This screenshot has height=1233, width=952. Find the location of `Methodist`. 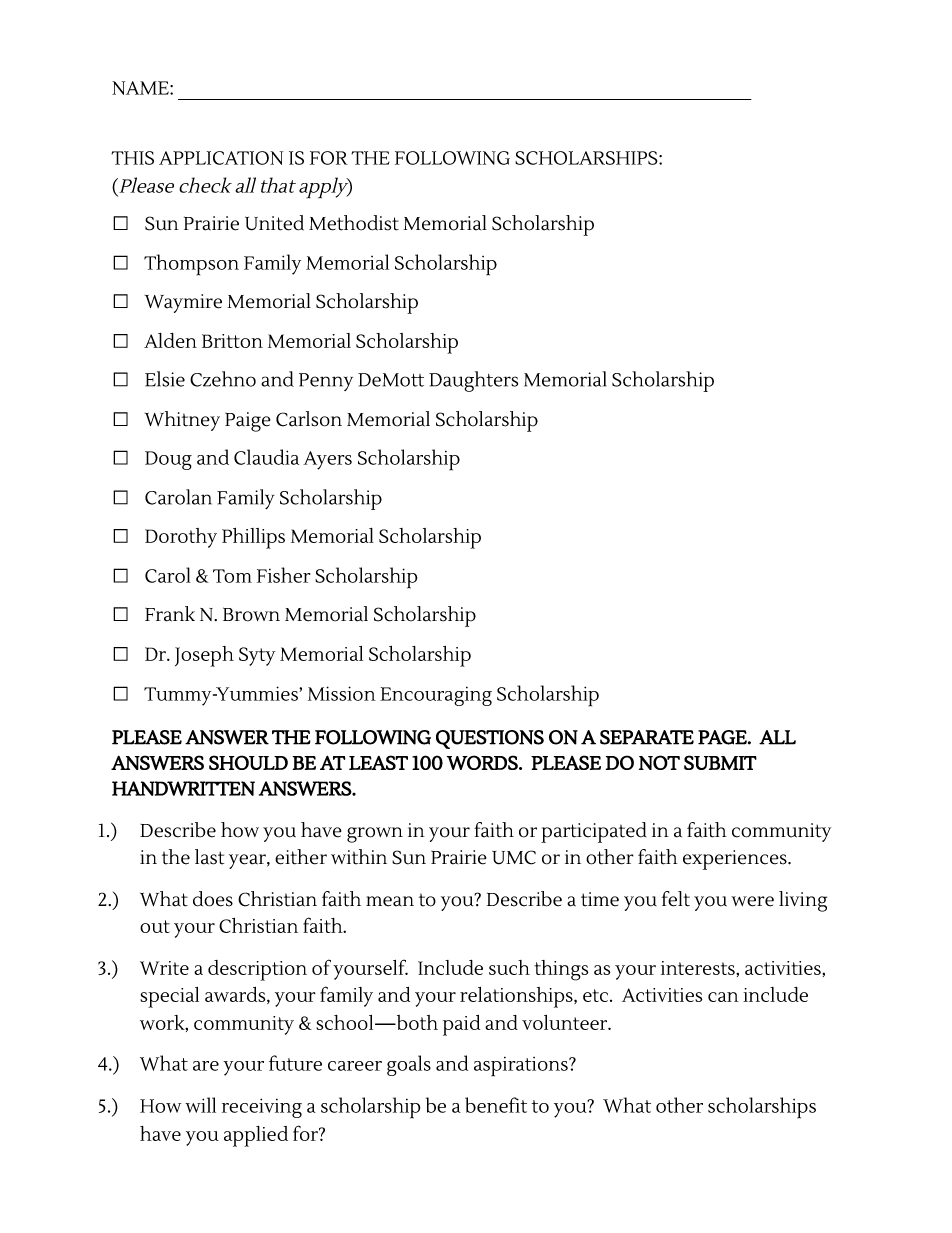

Methodist is located at coordinates (354, 223).
